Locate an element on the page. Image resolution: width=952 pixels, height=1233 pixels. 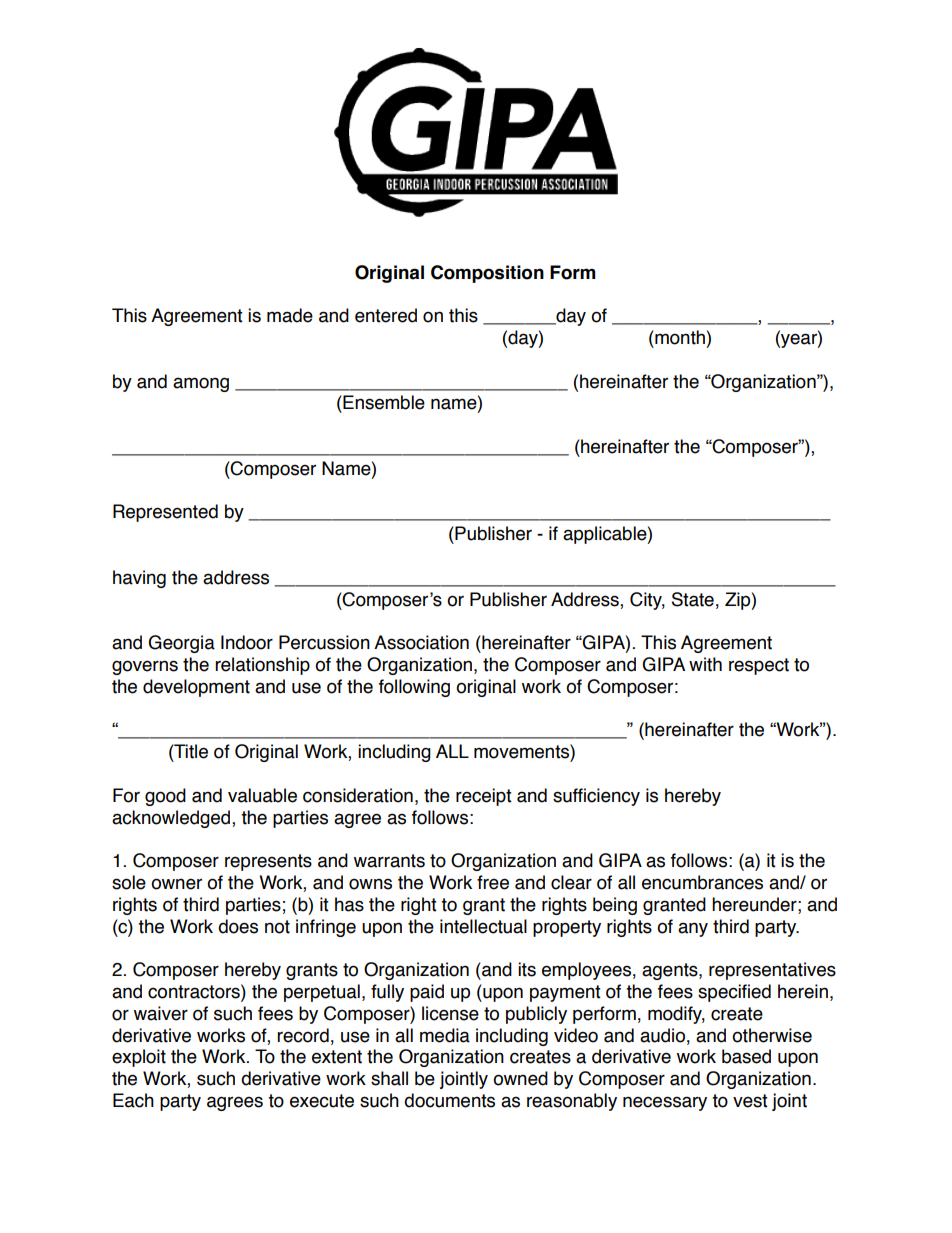
documents is located at coordinates (449, 1100).
